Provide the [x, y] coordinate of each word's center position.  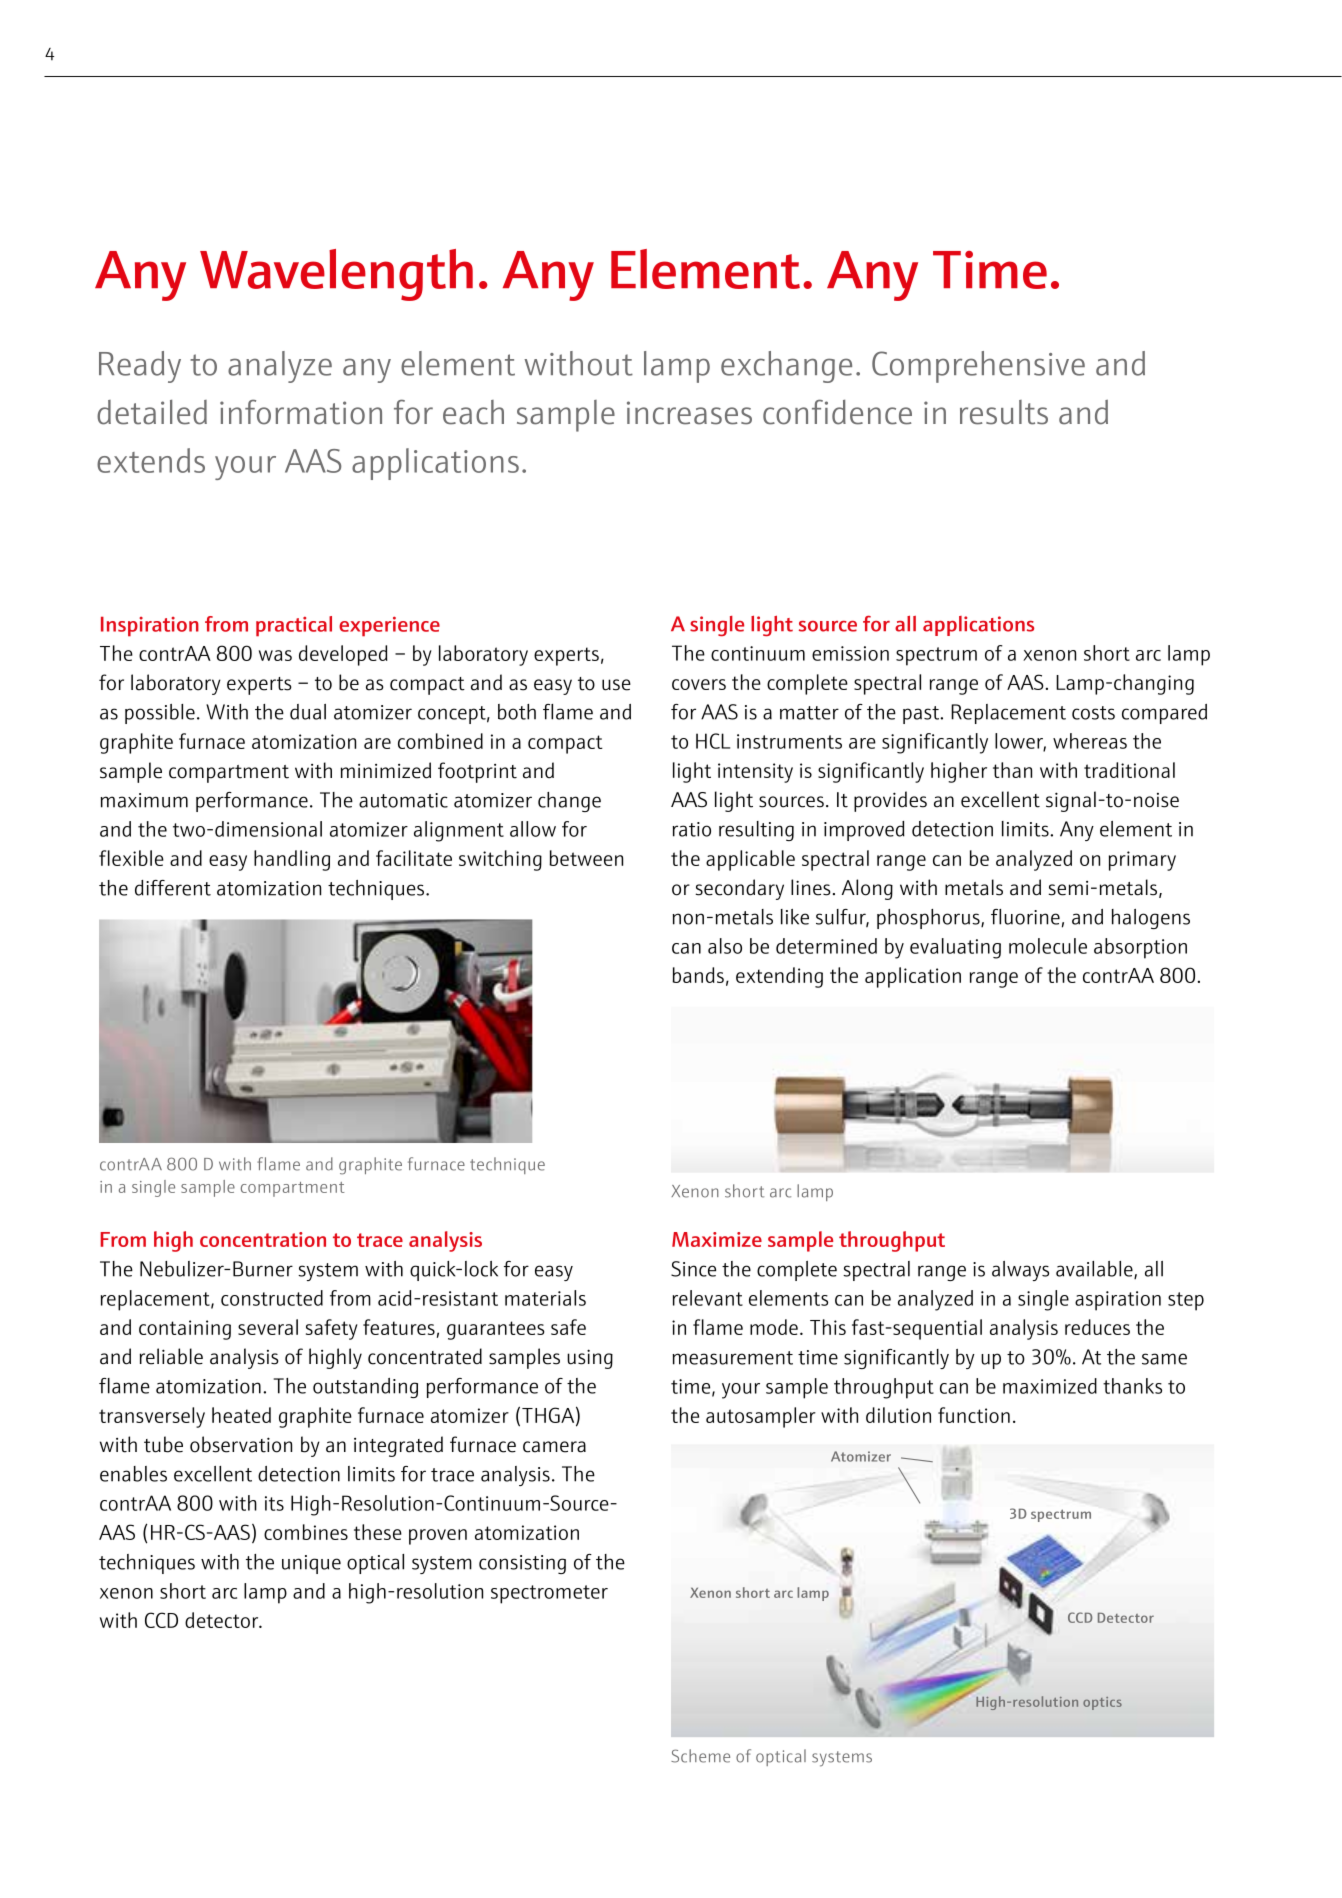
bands [698, 975]
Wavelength [336, 275]
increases [689, 413]
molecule [1048, 946]
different [173, 888]
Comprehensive [978, 367]
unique [311, 1564]
